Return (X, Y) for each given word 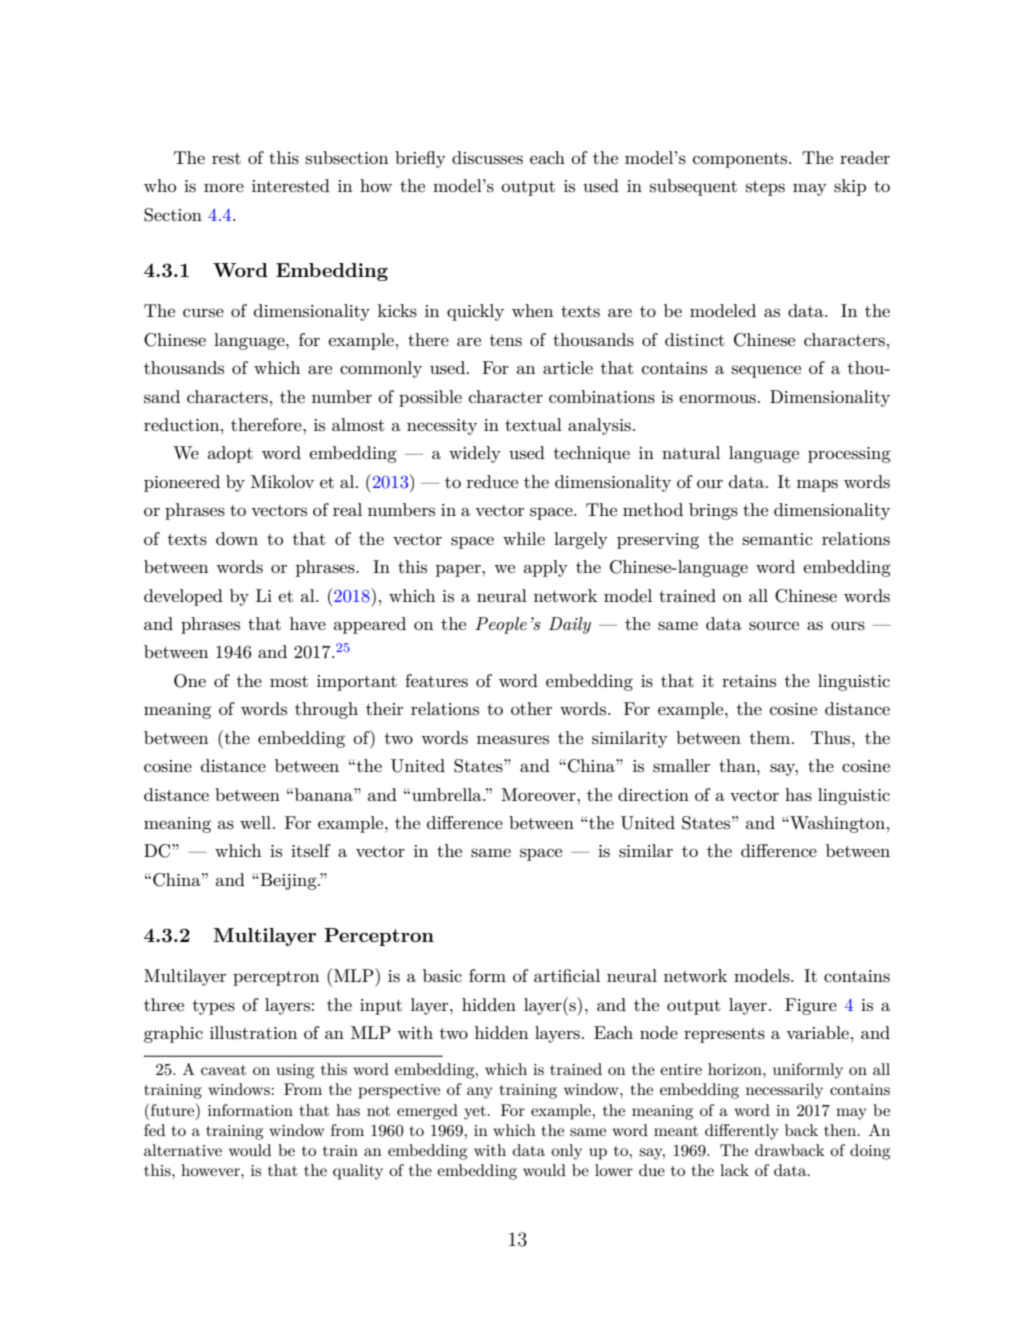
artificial (567, 975)
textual (533, 424)
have (308, 623)
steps (765, 188)
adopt (230, 454)
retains (749, 681)
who (160, 185)
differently (742, 1132)
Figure (811, 1006)
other (531, 708)
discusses (487, 158)
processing (849, 455)
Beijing (288, 881)
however (211, 1170)
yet (475, 1113)
